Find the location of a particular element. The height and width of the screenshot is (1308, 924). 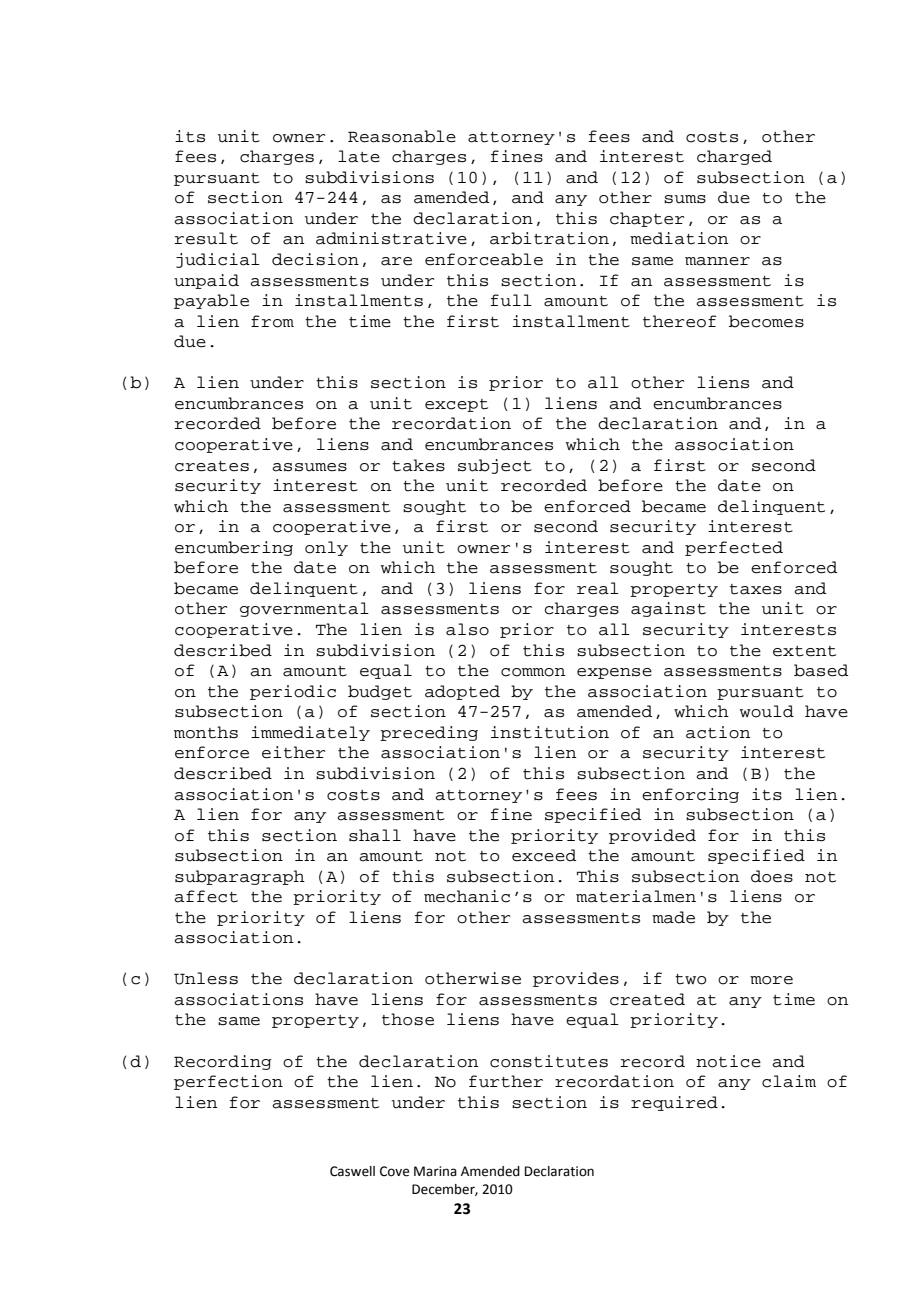

charged is located at coordinates (734, 157).
